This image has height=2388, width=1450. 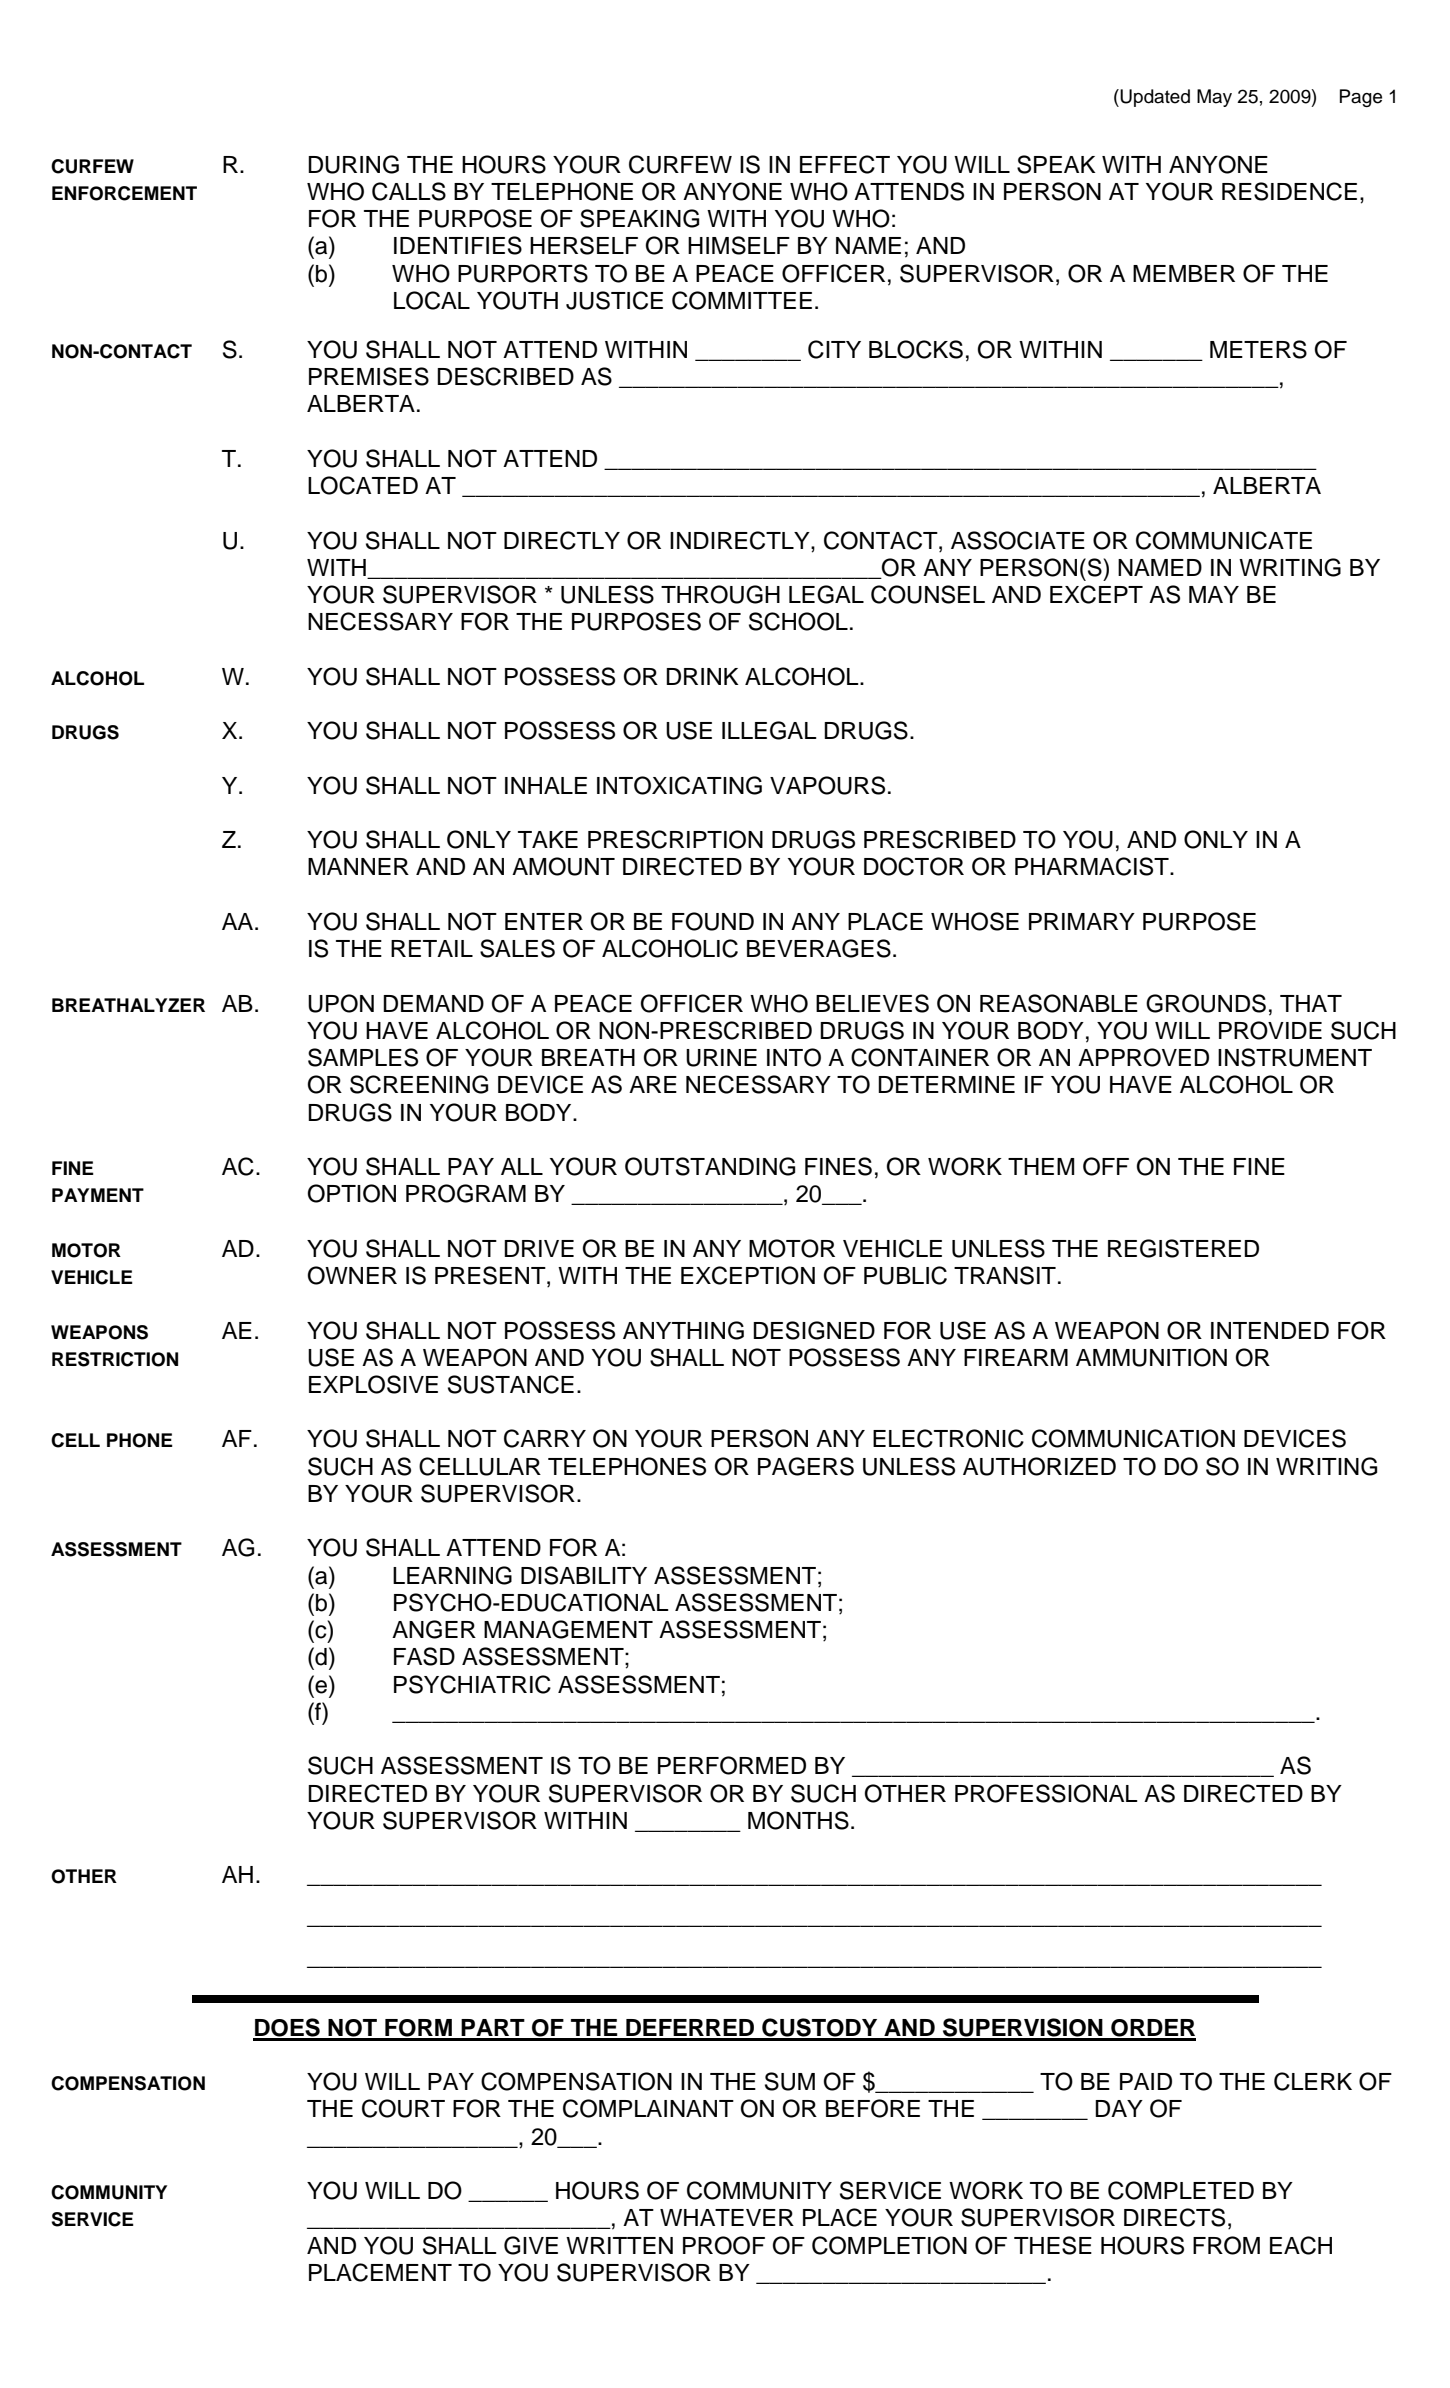 I want to click on WHATEVER, so click(x=727, y=2217).
